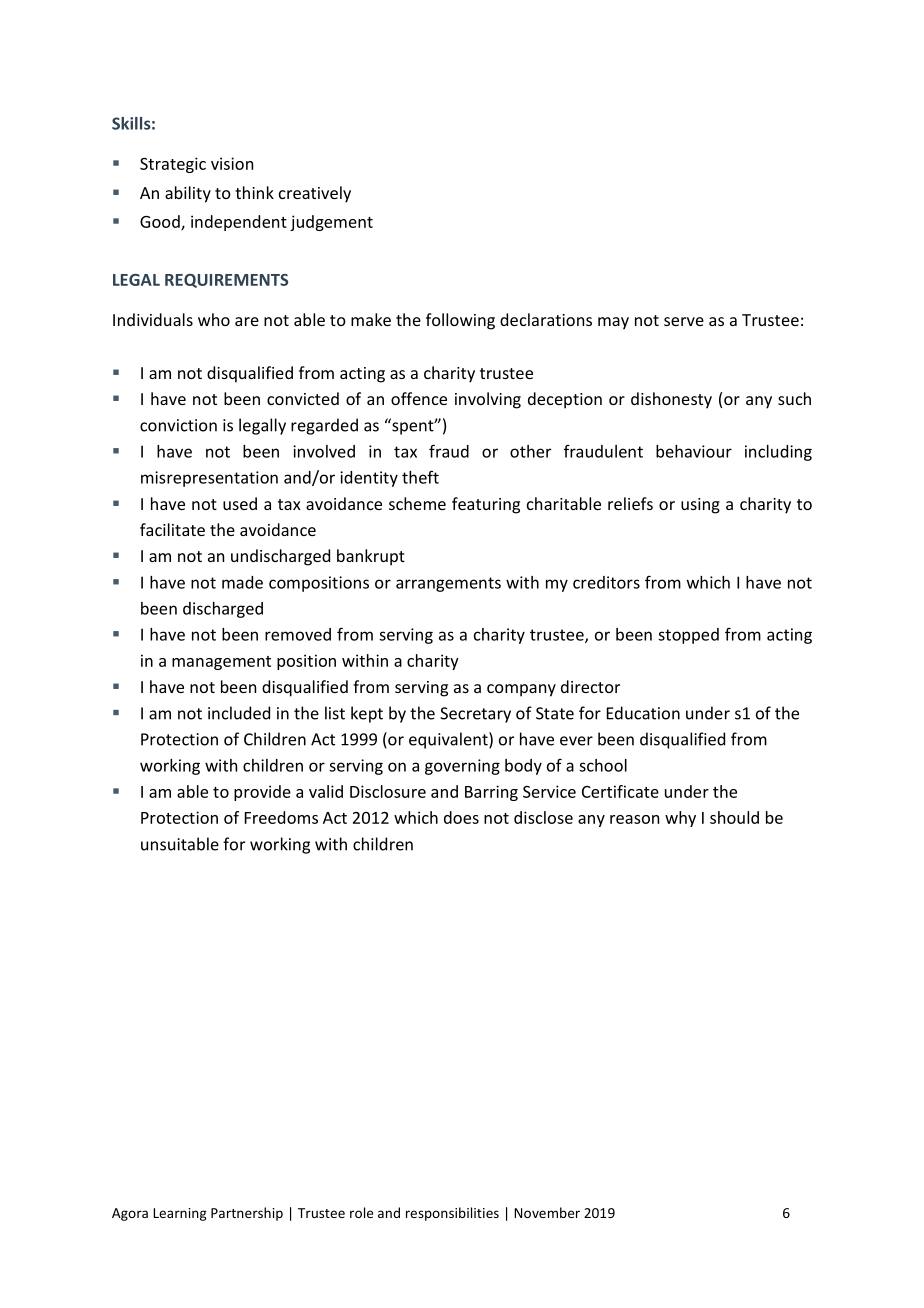 Image resolution: width=924 pixels, height=1308 pixels. I want to click on judgement, so click(331, 223).
